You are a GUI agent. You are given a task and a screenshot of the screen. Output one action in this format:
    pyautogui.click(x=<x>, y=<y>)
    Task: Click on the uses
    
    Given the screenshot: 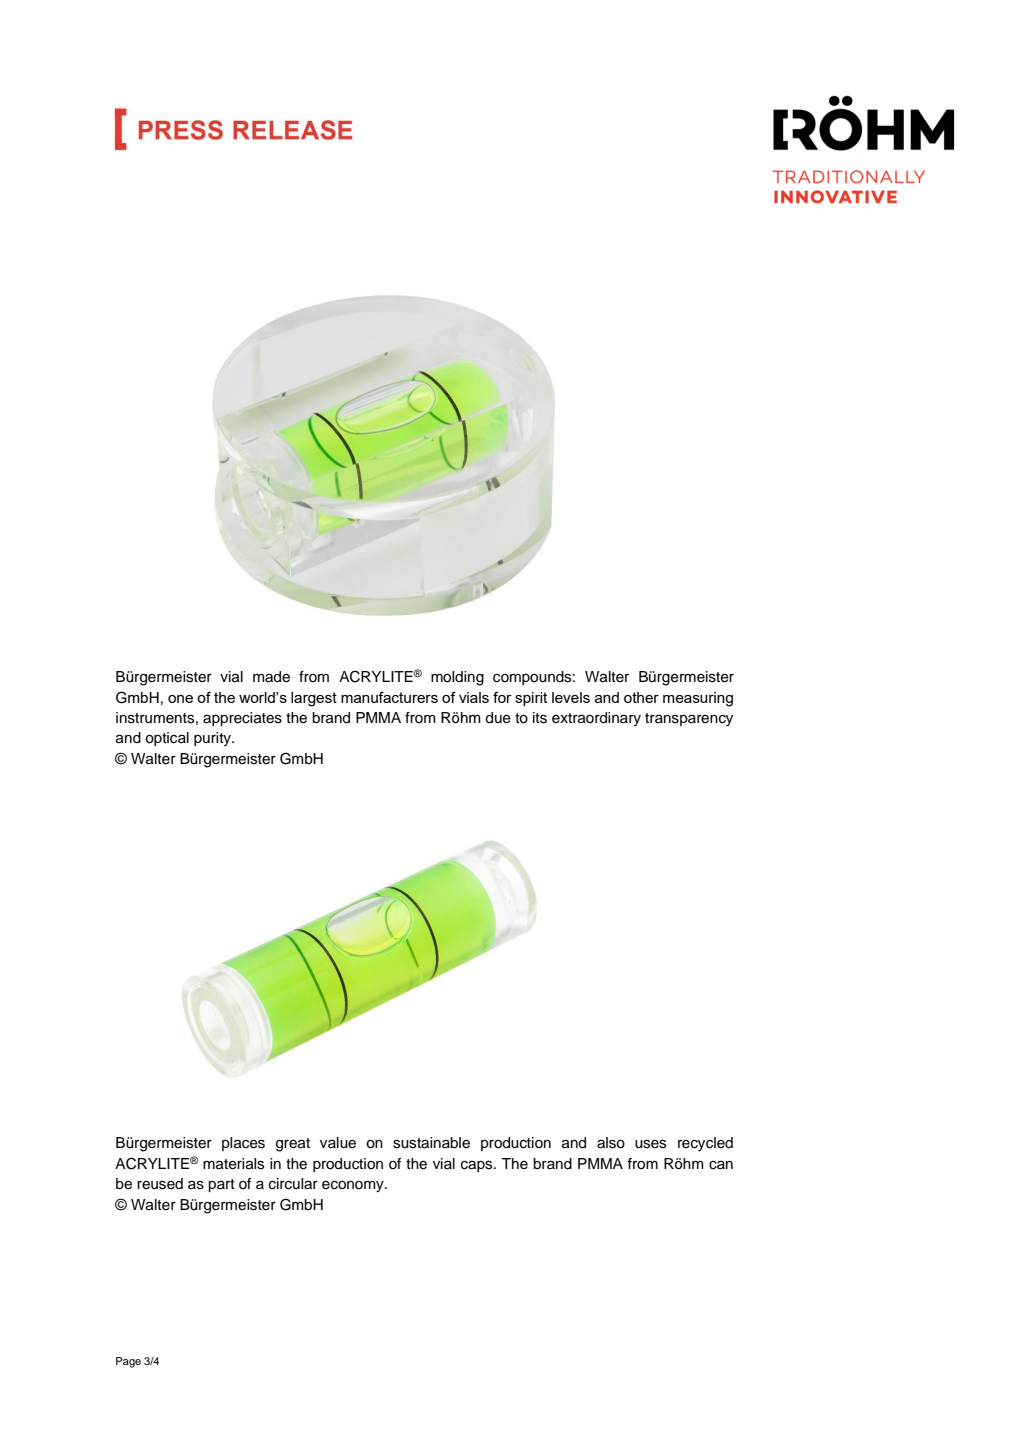 What is the action you would take?
    pyautogui.click(x=650, y=1144)
